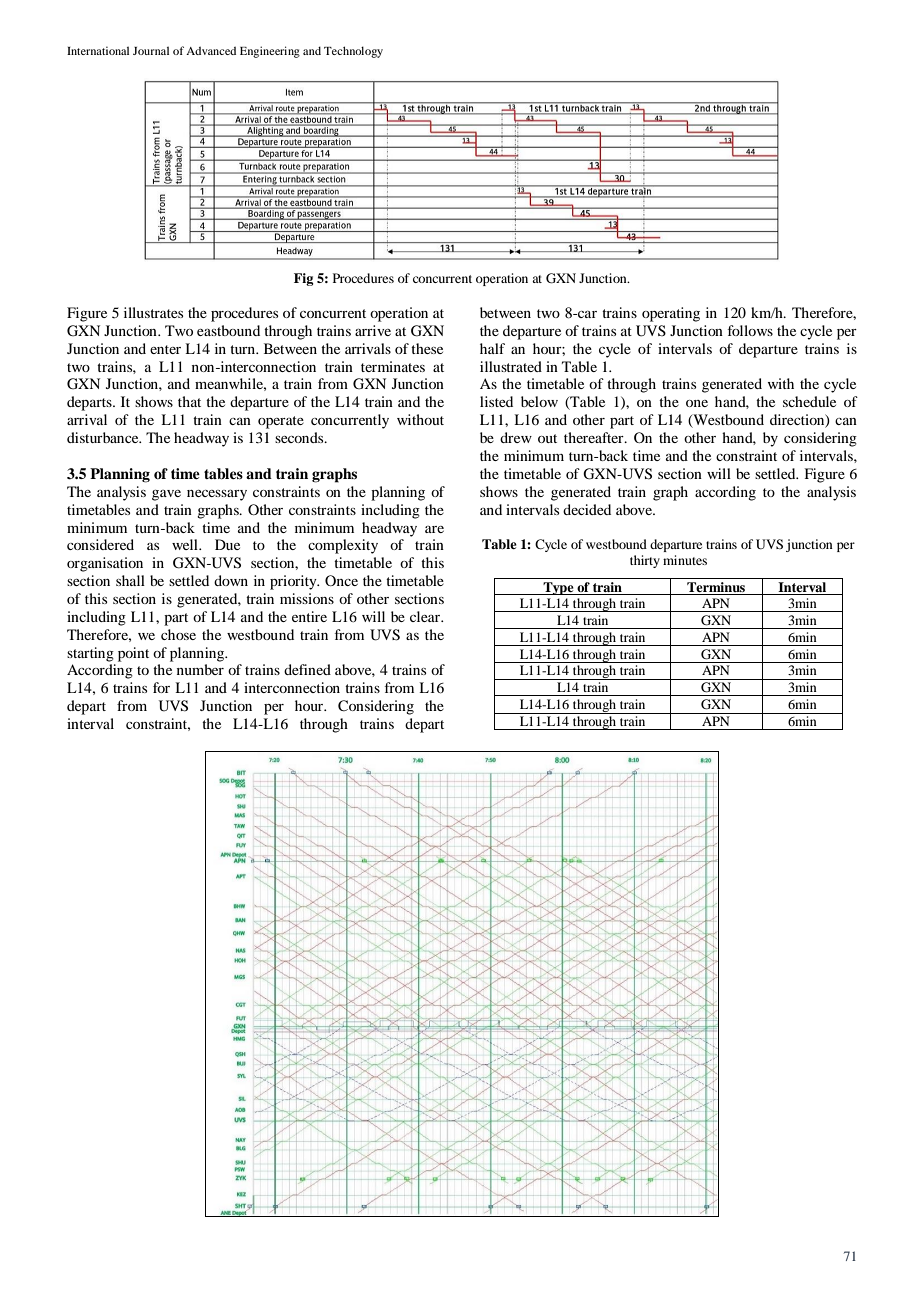  Describe the element at coordinates (373, 330) in the document. I see `arrive` at that location.
